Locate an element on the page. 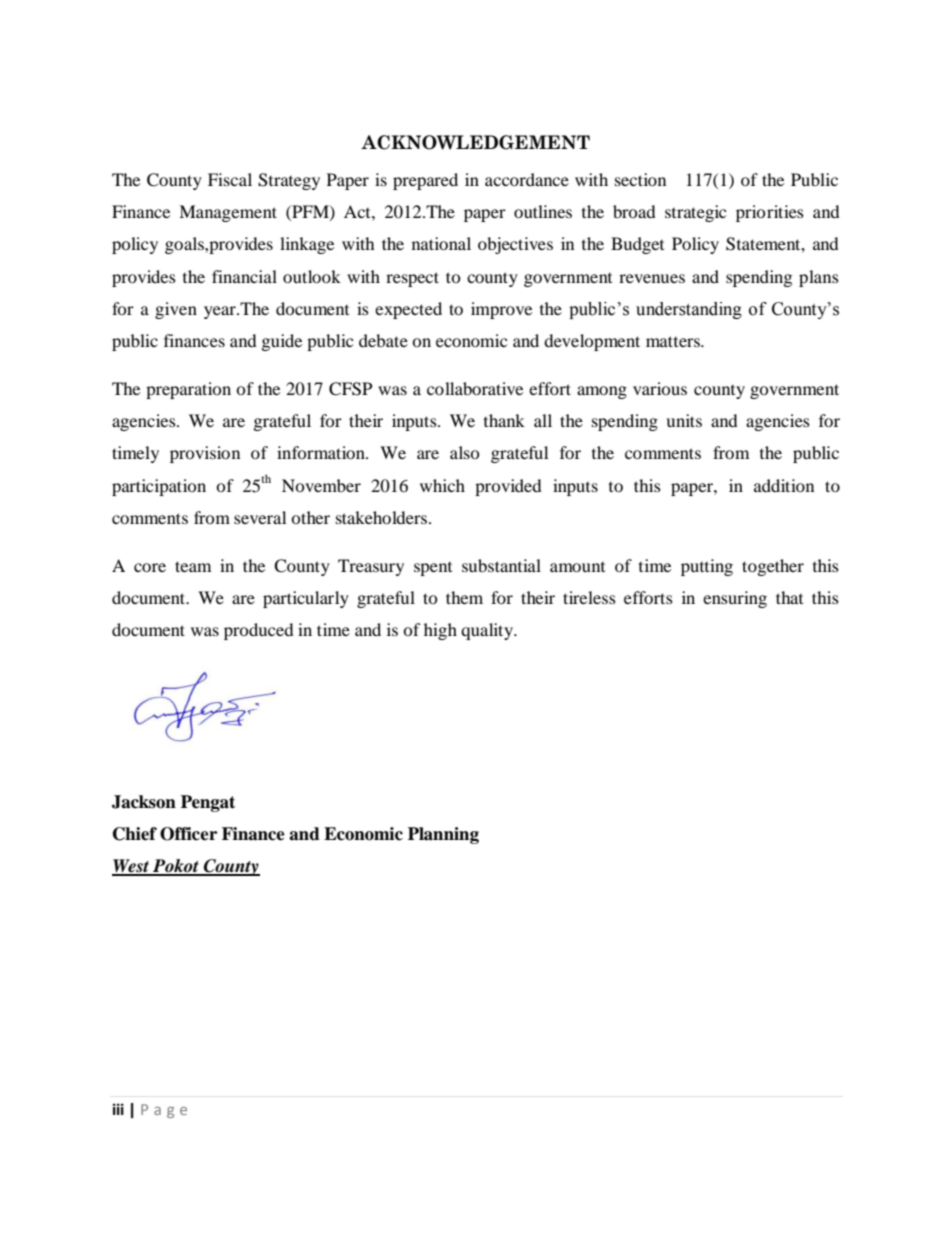 Image resolution: width=952 pixels, height=1233 pixels. that is located at coordinates (789, 597).
